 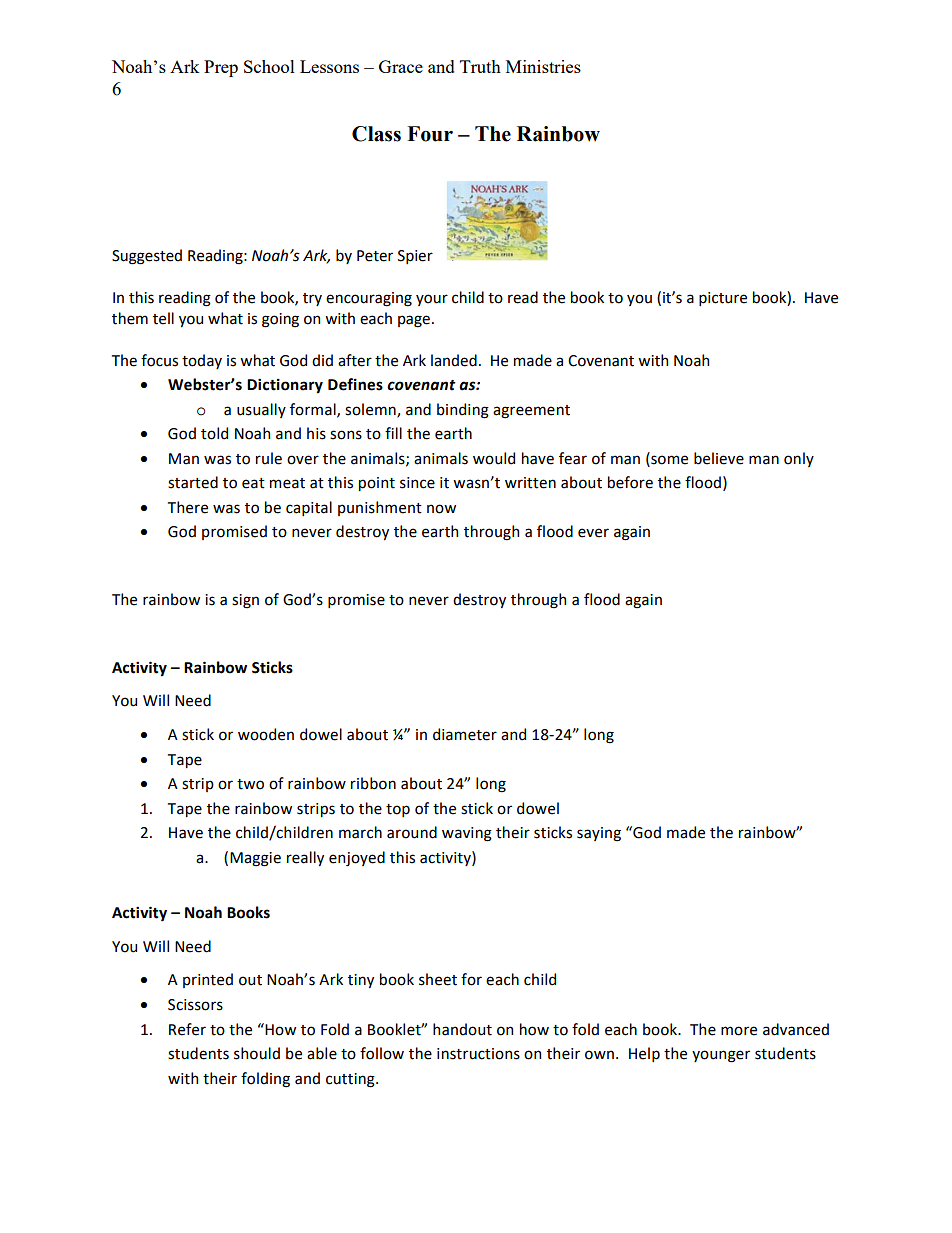 What do you see at coordinates (480, 66) in the document?
I see `Truth` at bounding box center [480, 66].
